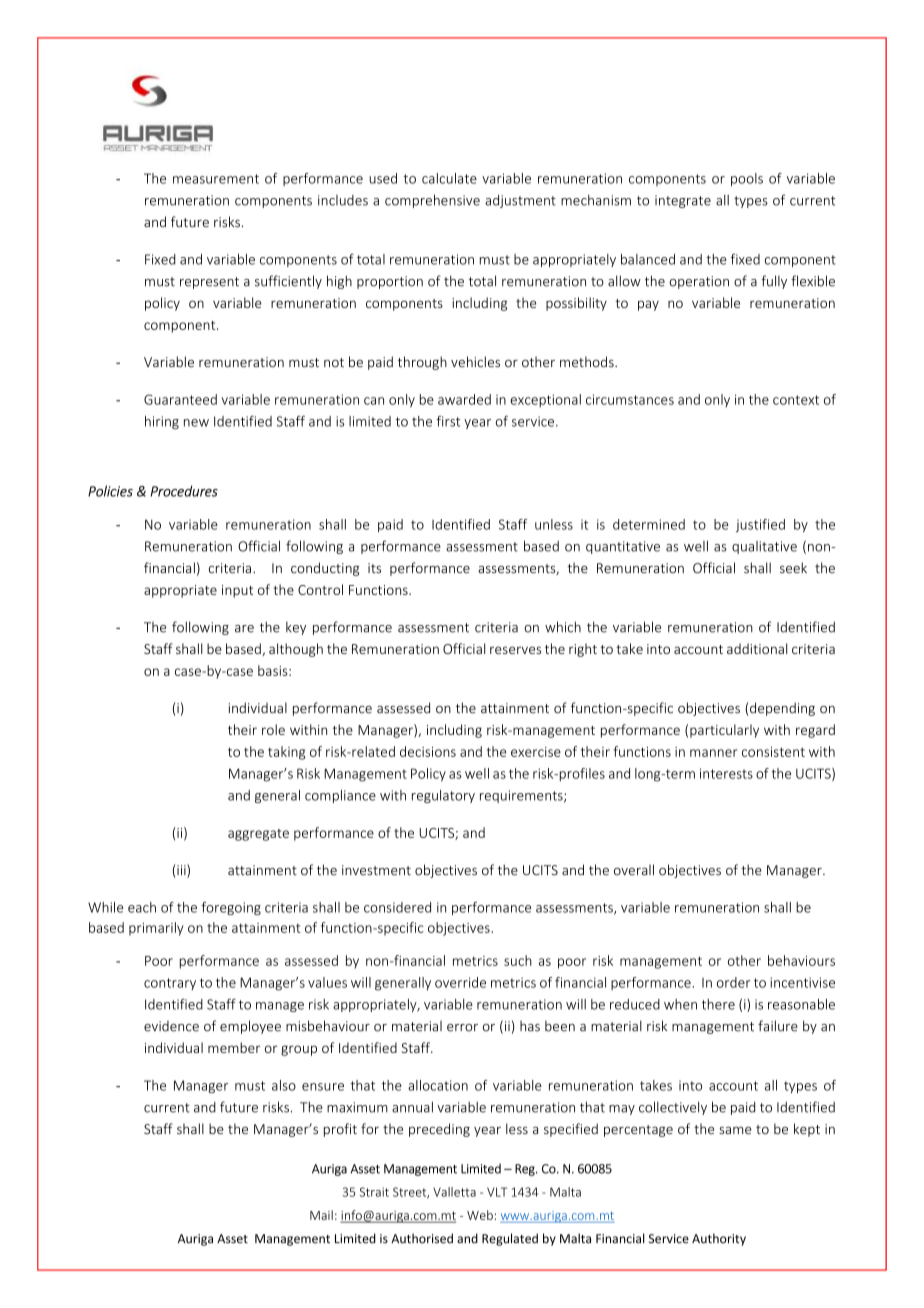 This image has width=924, height=1308. What do you see at coordinates (760, 526) in the image?
I see `justified` at bounding box center [760, 526].
